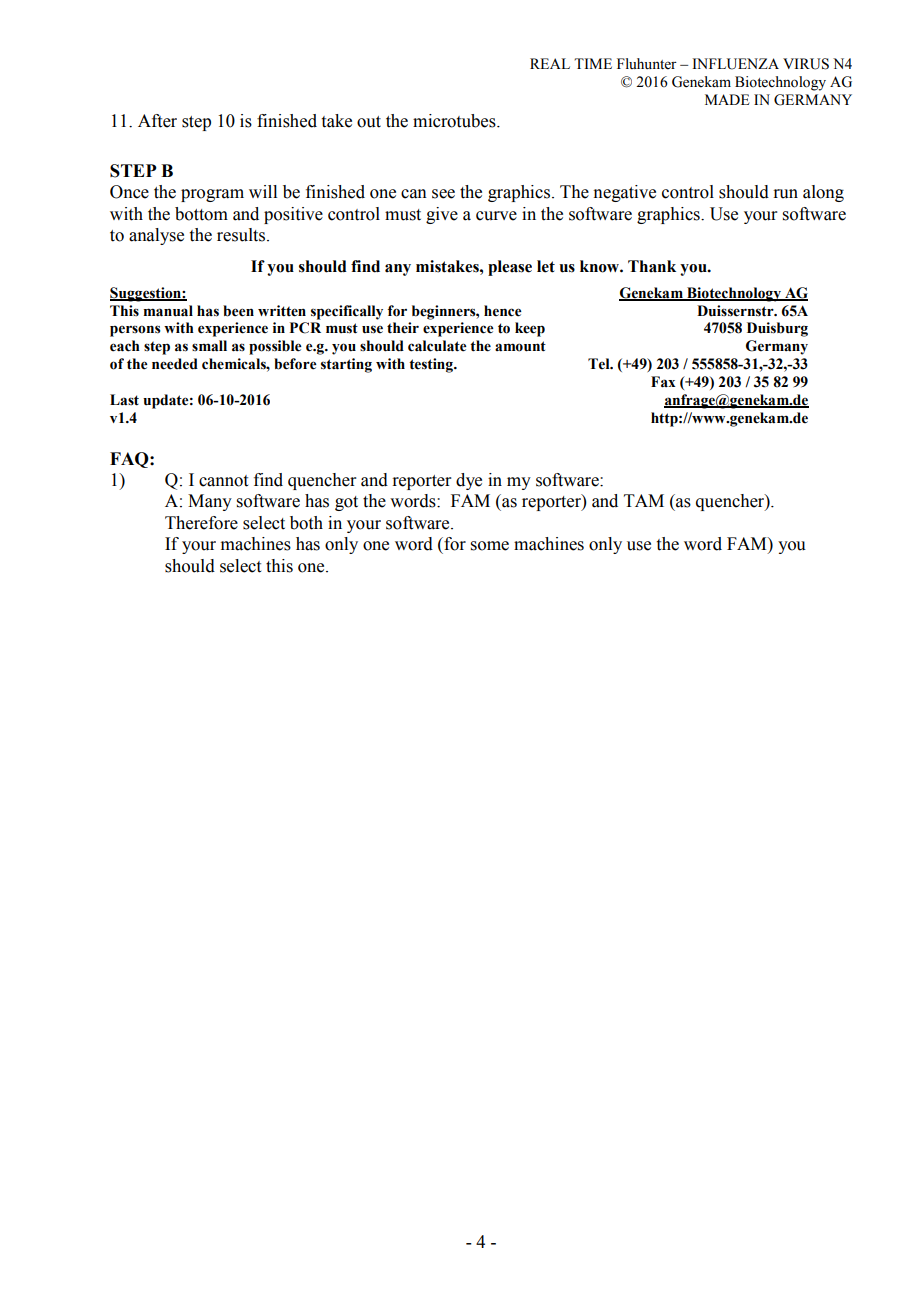  I want to click on some, so click(490, 546).
